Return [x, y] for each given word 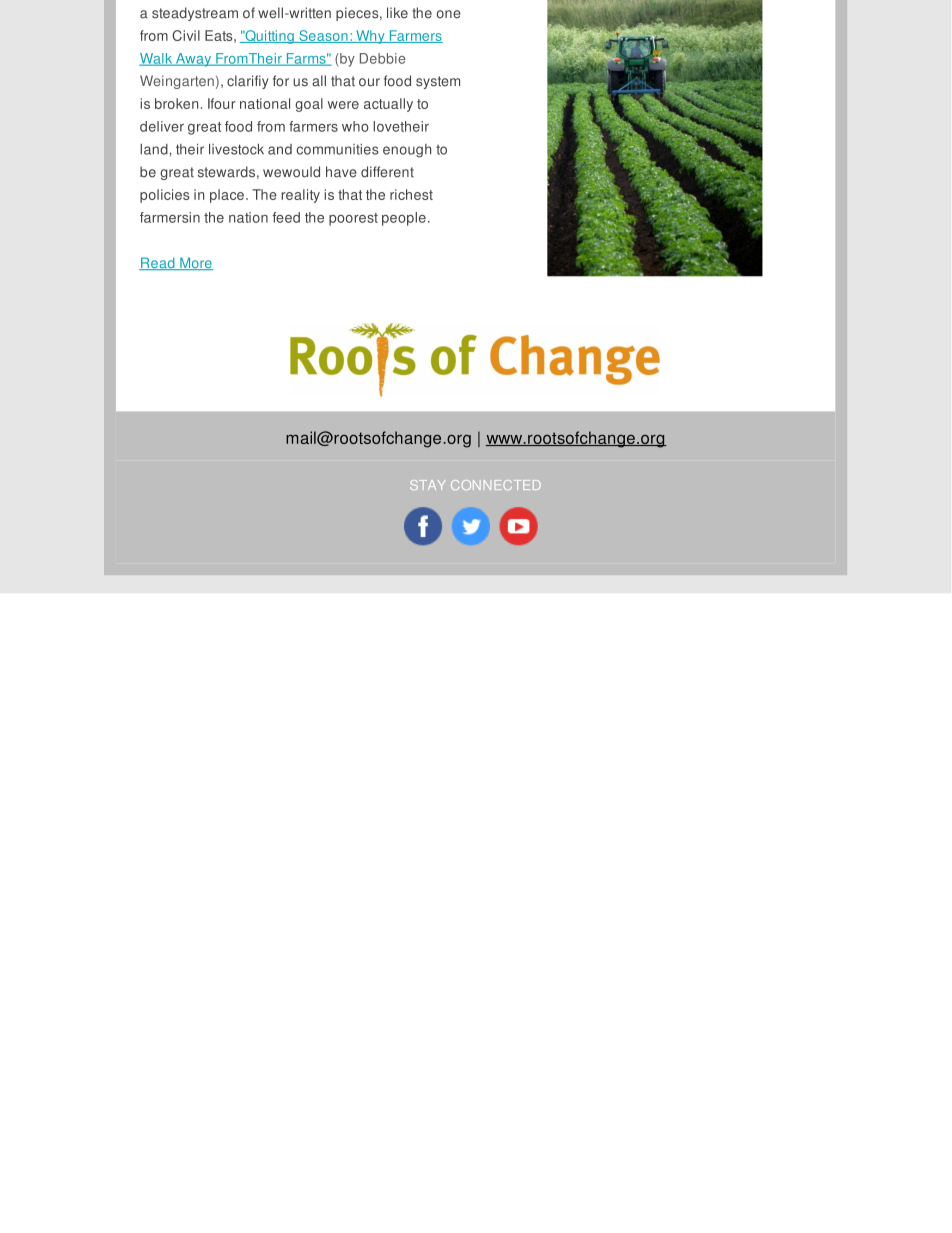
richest [411, 194]
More [195, 263]
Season [323, 36]
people [404, 219]
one [449, 14]
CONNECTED [496, 485]
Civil [186, 35]
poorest [353, 219]
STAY [428, 485]
